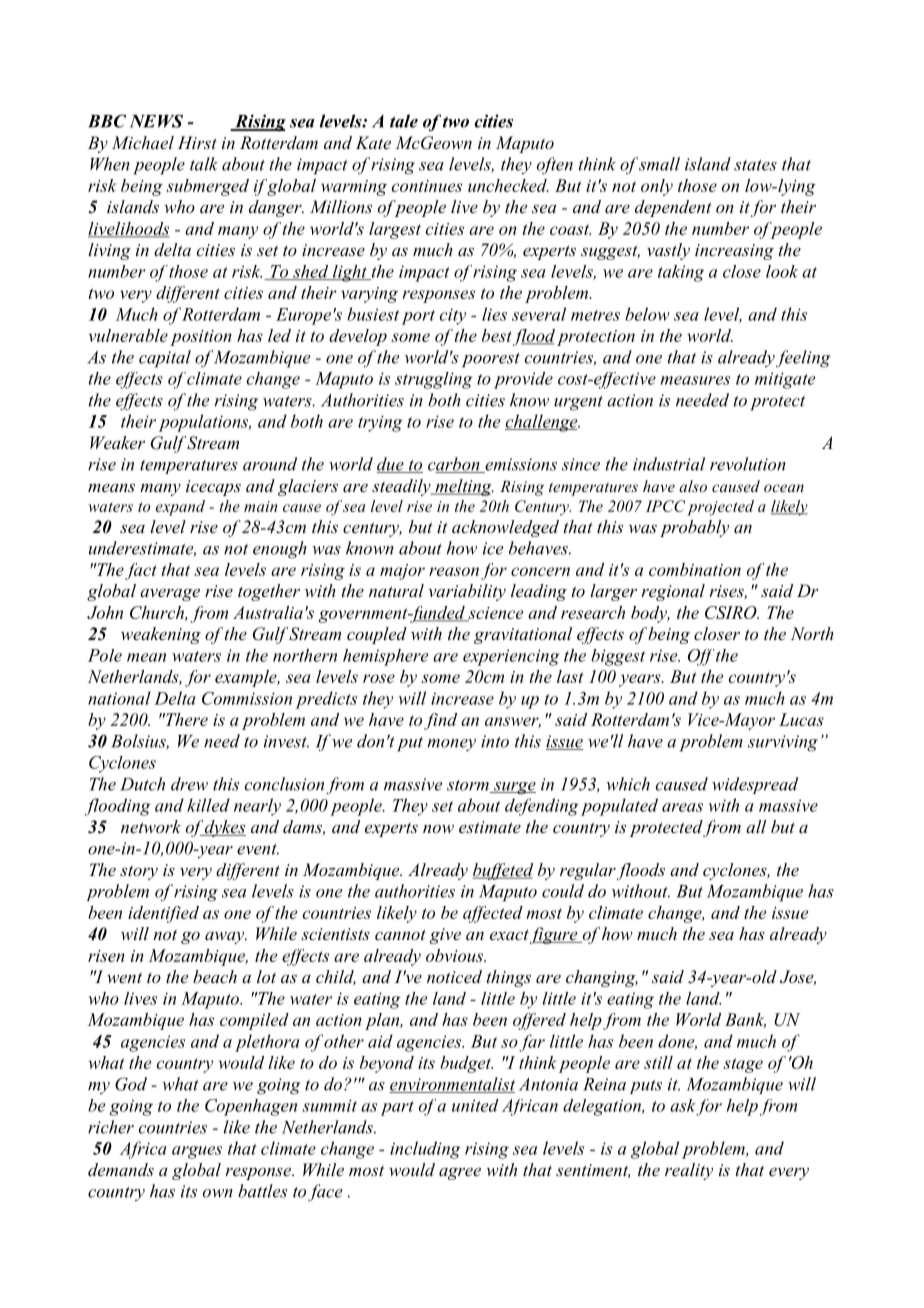 Image resolution: width=924 pixels, height=1308 pixels. Describe the element at coordinates (197, 1152) in the screenshot. I see `argues` at that location.
